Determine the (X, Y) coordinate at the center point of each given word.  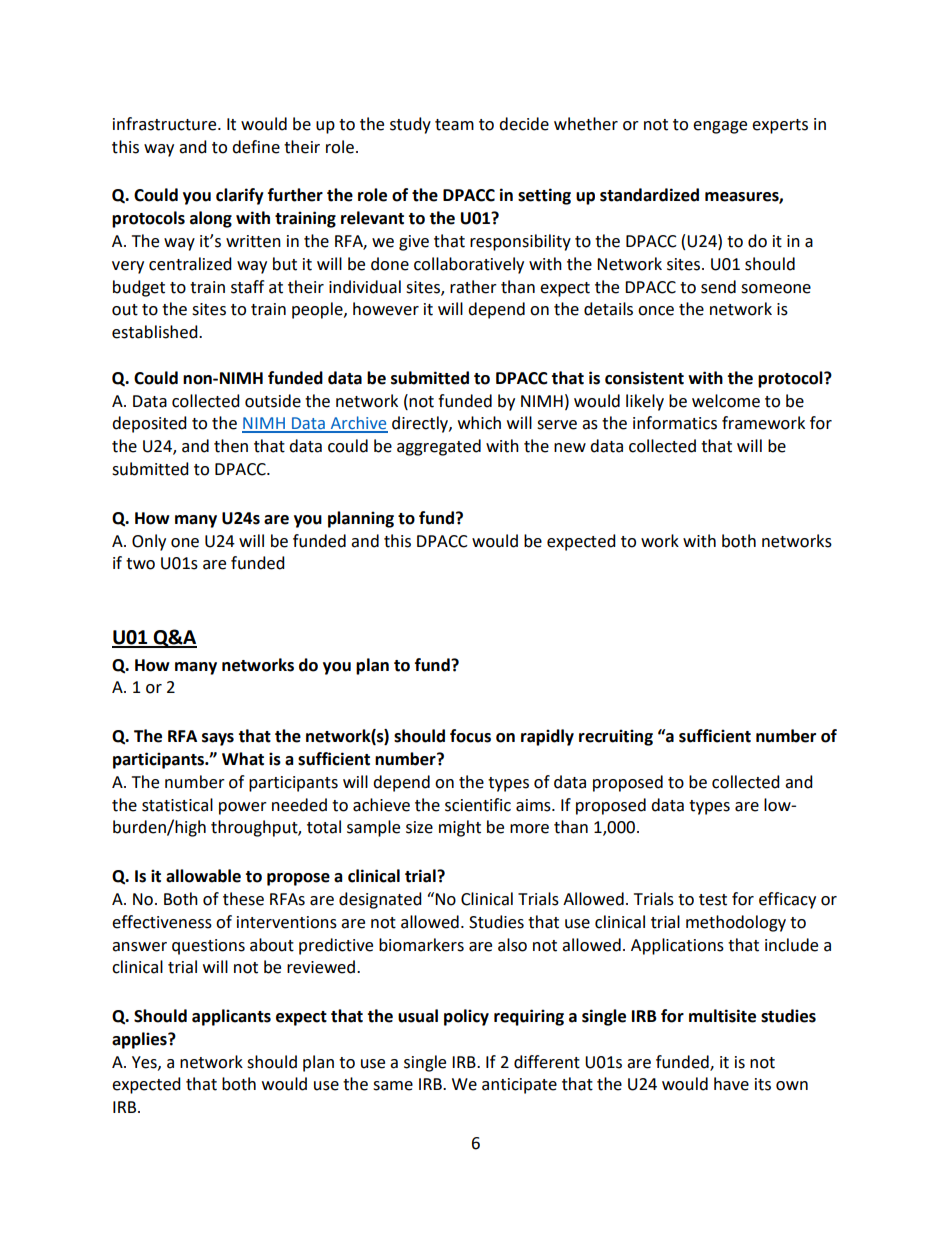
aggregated (439, 447)
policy (466, 1017)
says (218, 739)
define (256, 147)
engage (720, 127)
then (231, 446)
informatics (675, 423)
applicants (231, 1017)
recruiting (616, 737)
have (731, 1084)
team (454, 125)
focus (470, 736)
